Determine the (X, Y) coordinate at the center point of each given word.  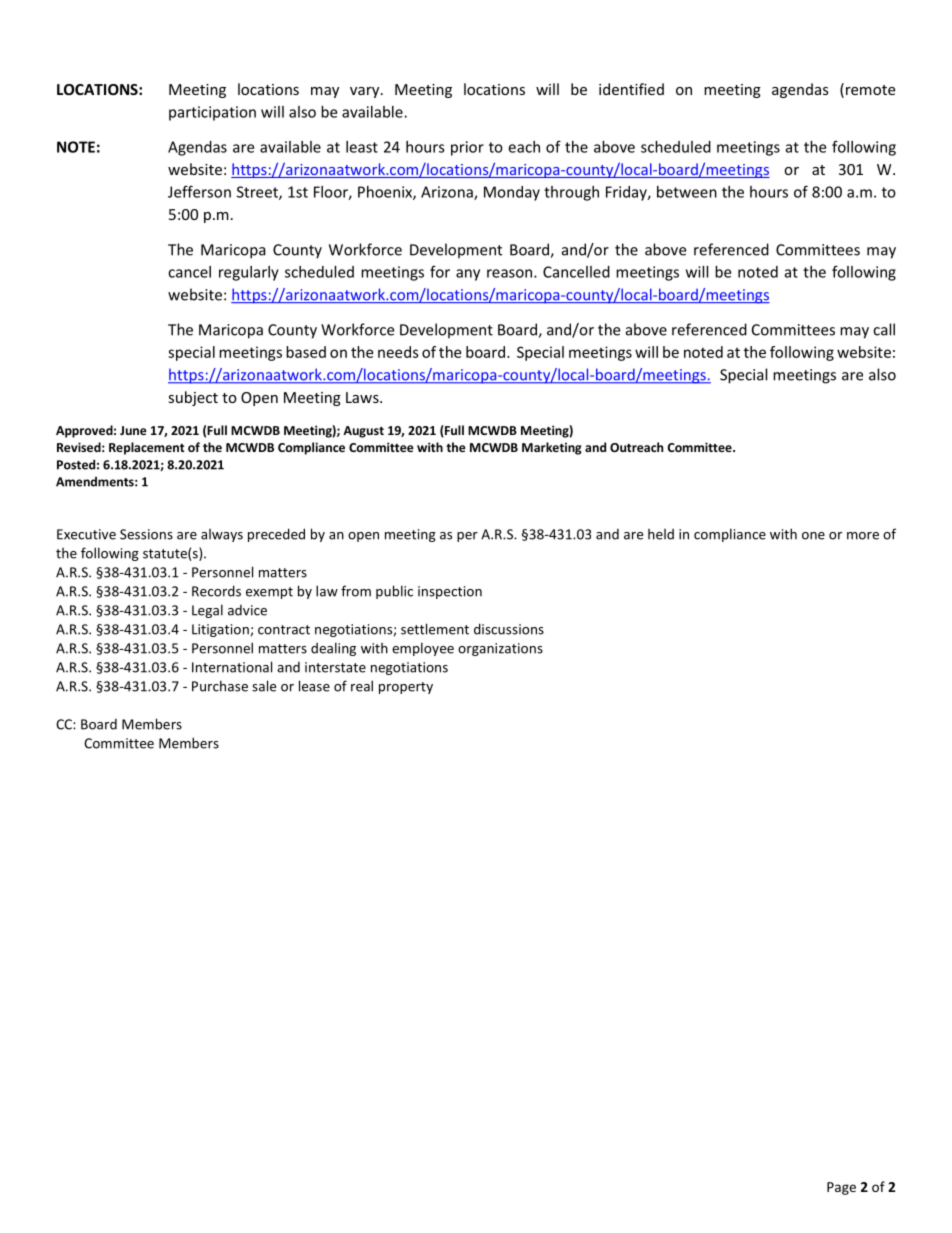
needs (398, 352)
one (813, 536)
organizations (500, 649)
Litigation (220, 630)
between (687, 192)
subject (193, 398)
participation (212, 113)
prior (467, 148)
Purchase (220, 686)
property (406, 688)
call (884, 329)
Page (841, 1188)
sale (264, 686)
